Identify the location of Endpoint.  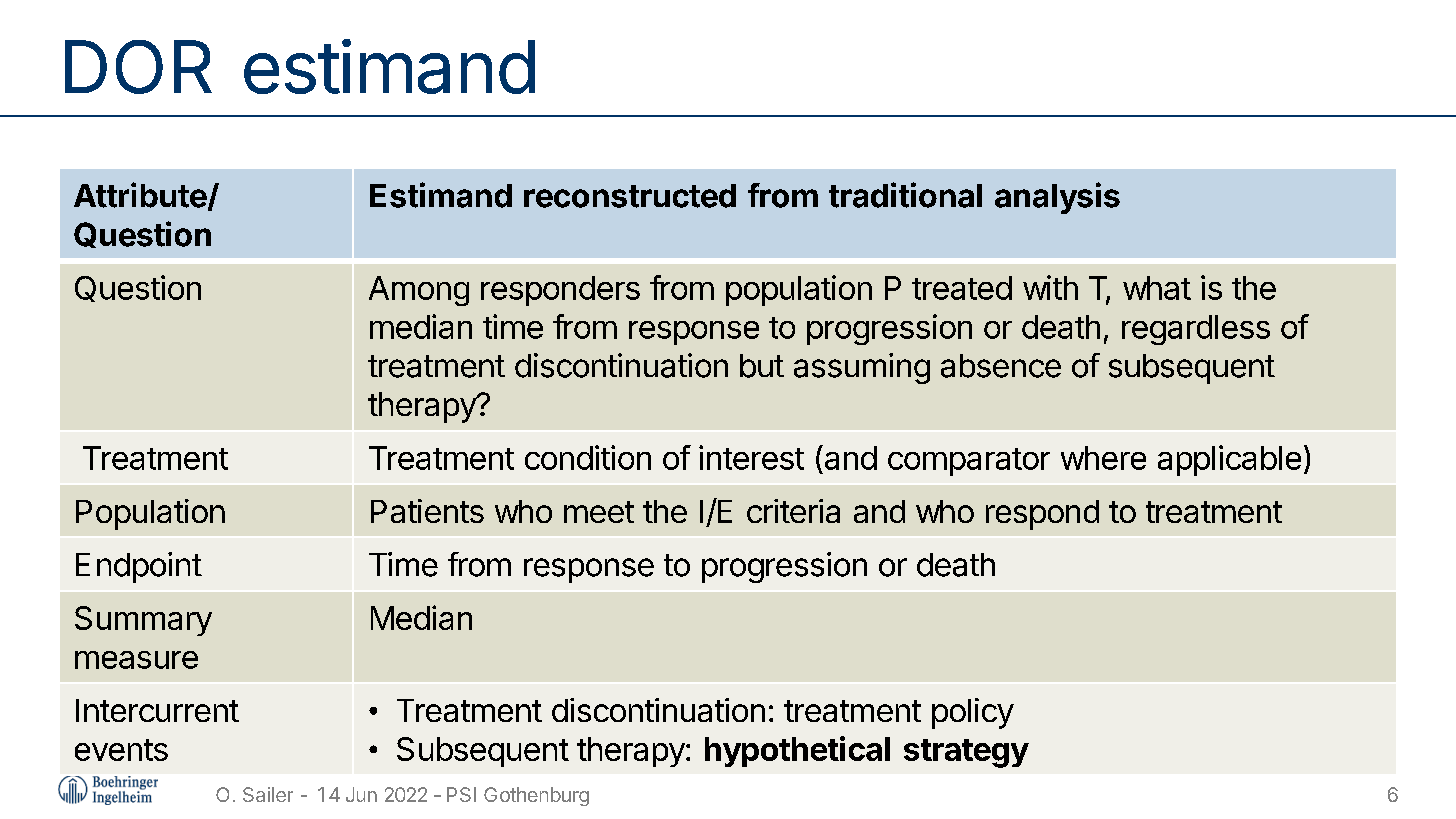
(139, 567).
